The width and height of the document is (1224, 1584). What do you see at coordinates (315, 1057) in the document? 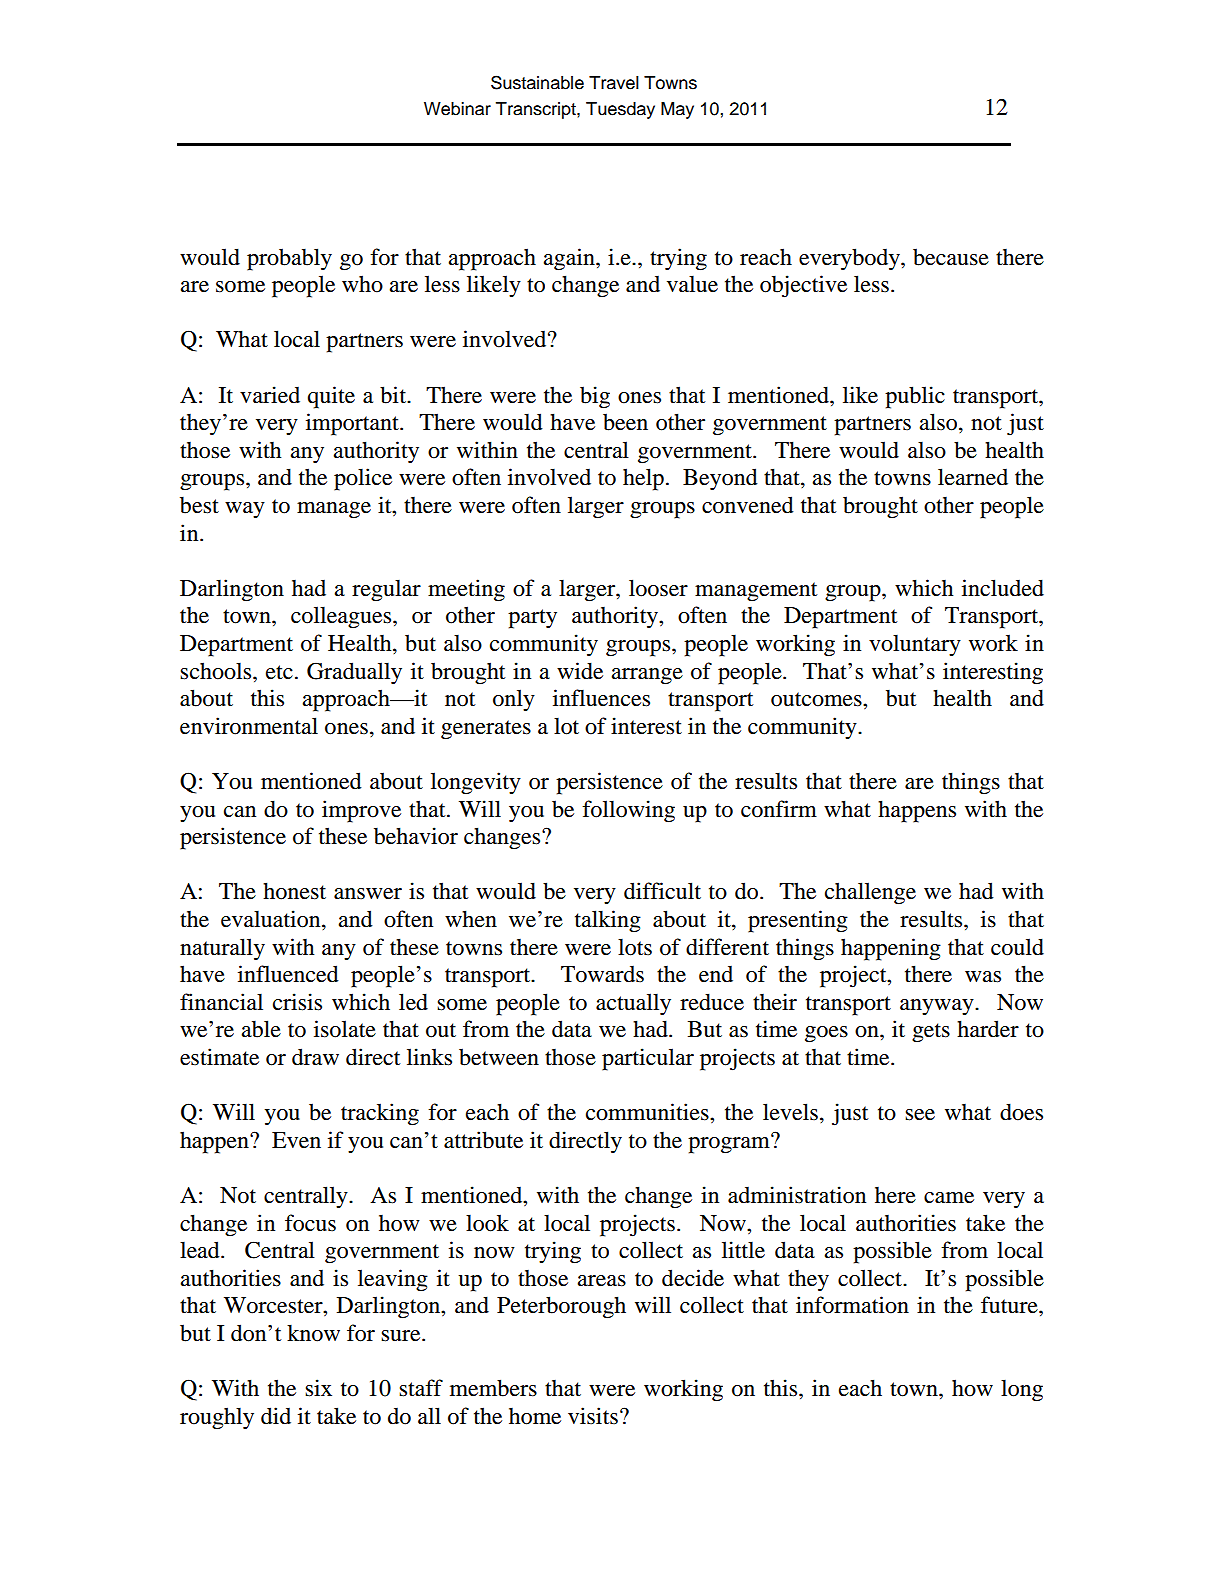
I see `draw` at bounding box center [315, 1057].
